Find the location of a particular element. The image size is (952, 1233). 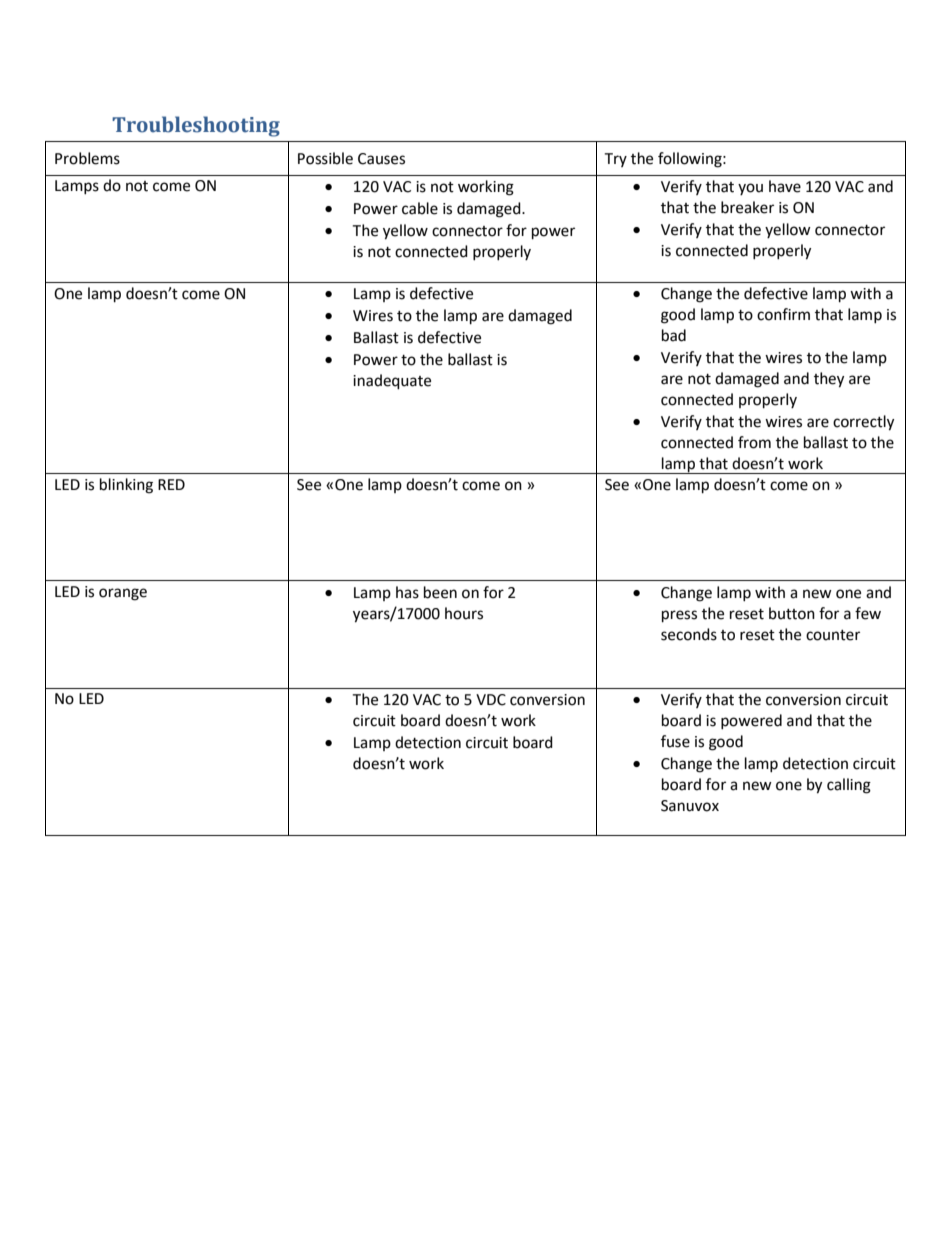

fuse is located at coordinates (675, 741).
